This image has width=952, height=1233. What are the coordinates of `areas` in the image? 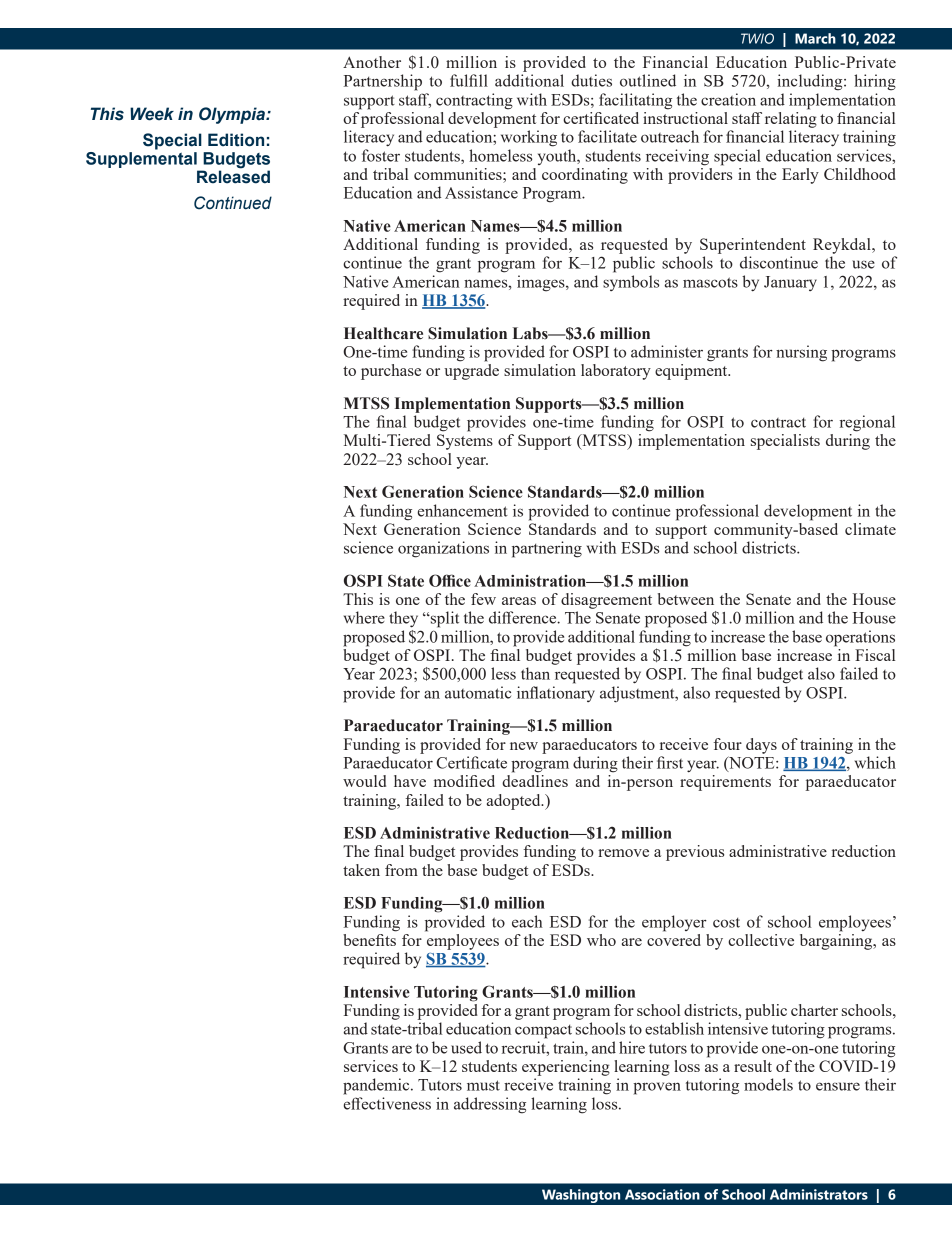 It's located at (519, 601).
